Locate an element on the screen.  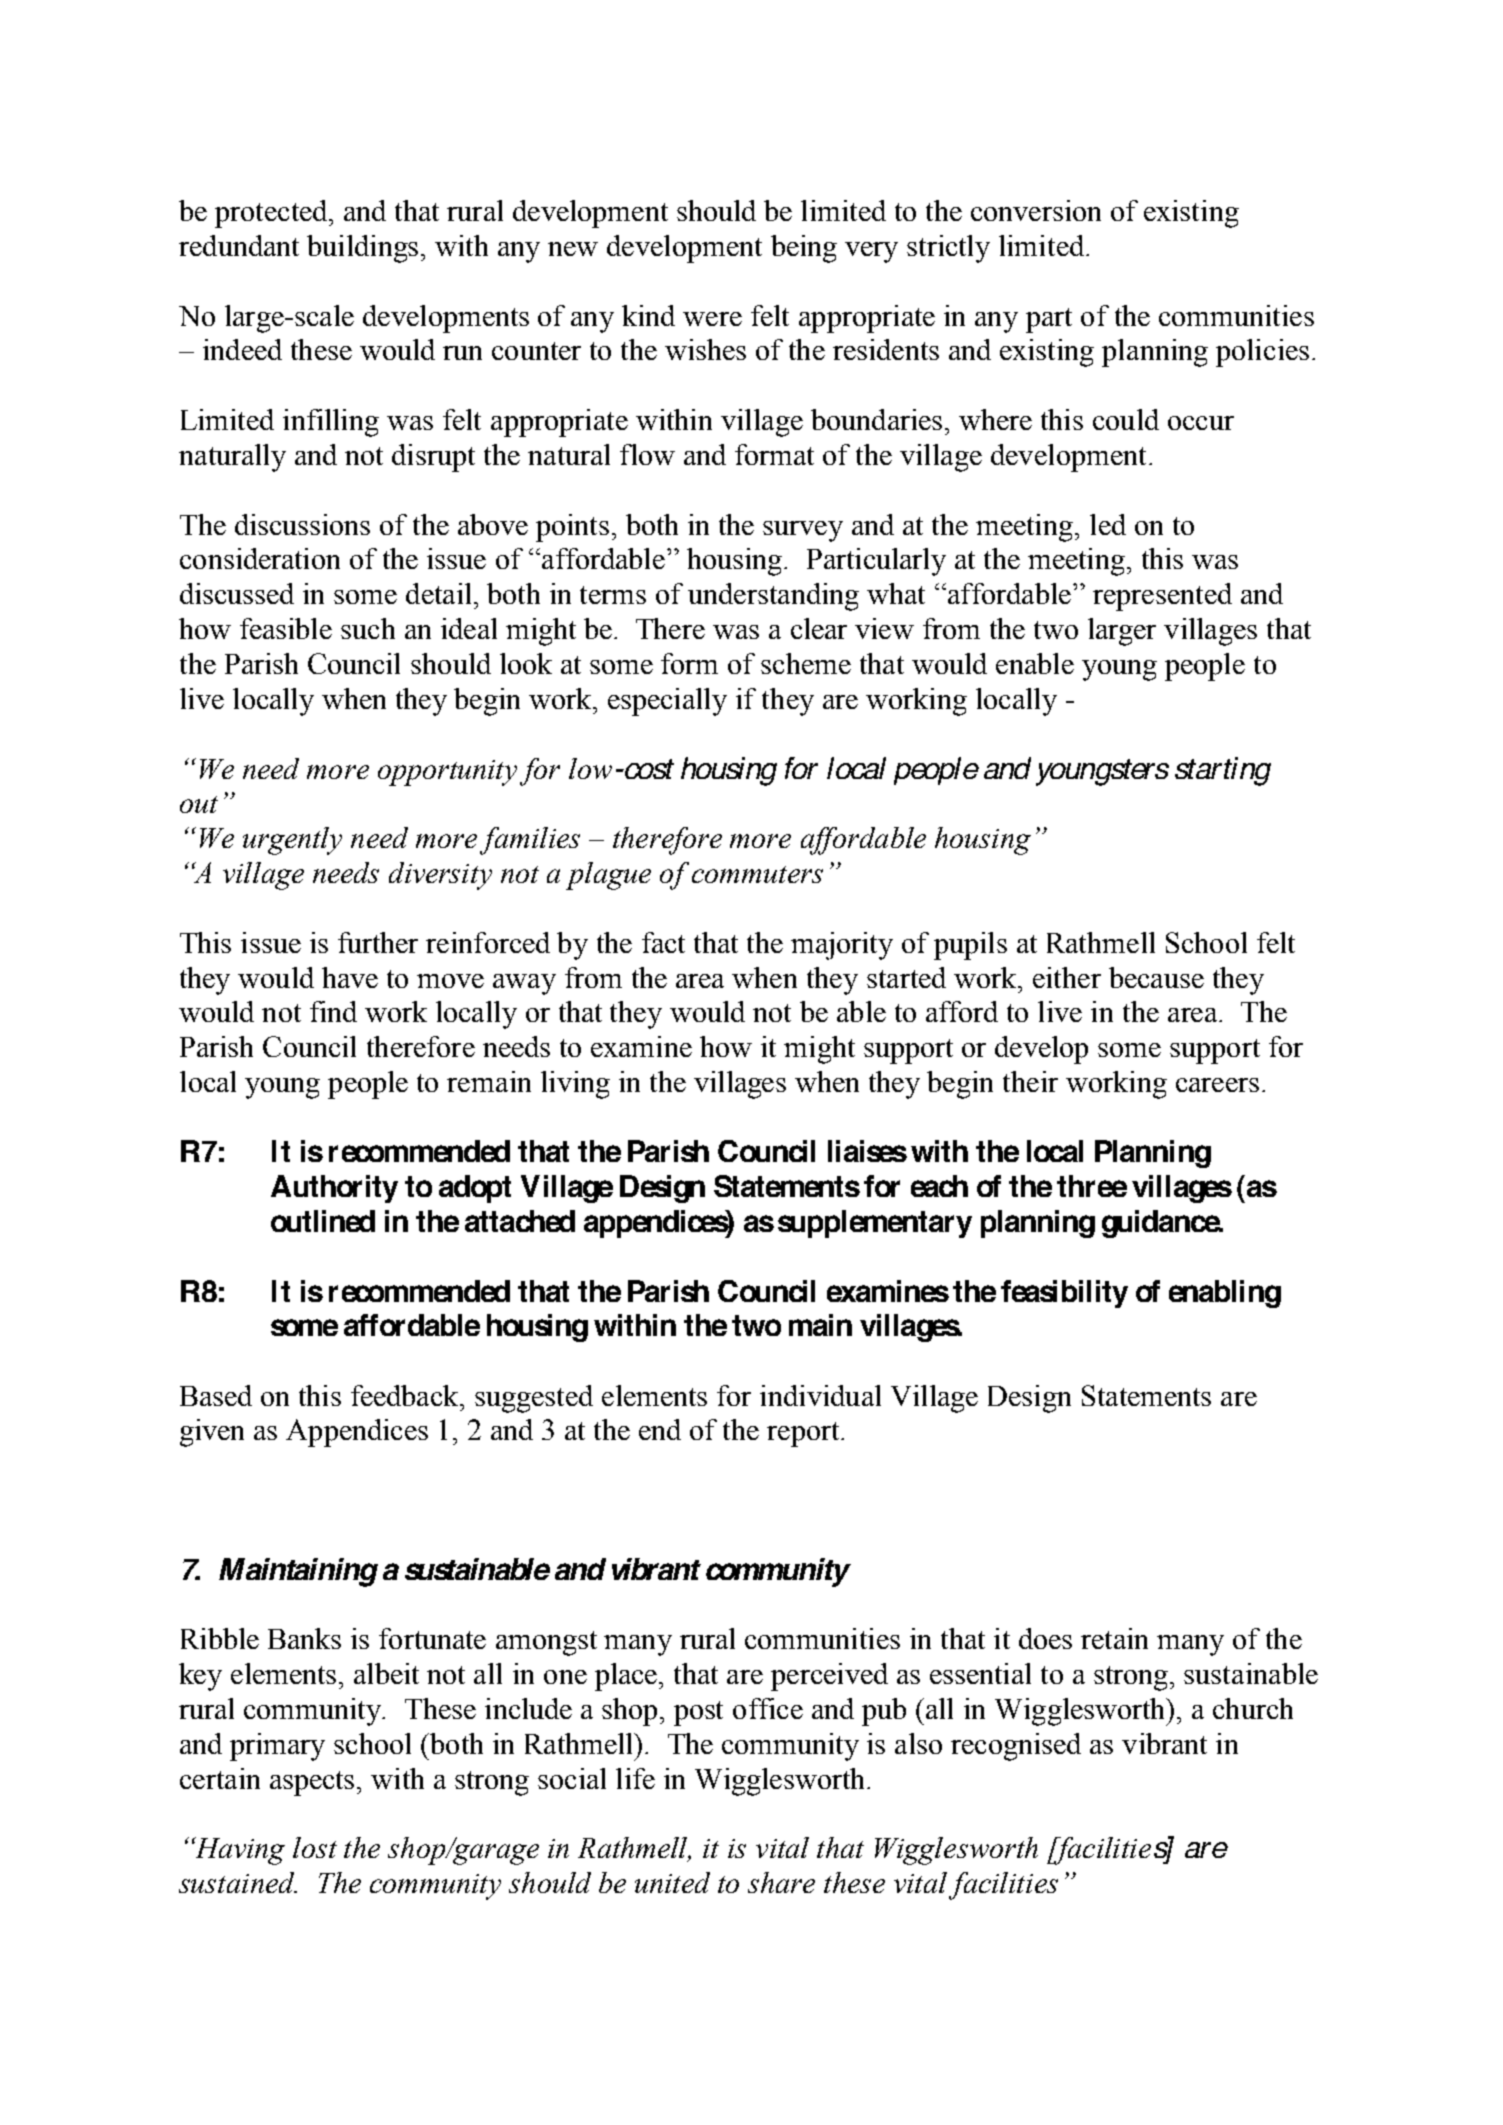
buildings is located at coordinates (364, 249).
